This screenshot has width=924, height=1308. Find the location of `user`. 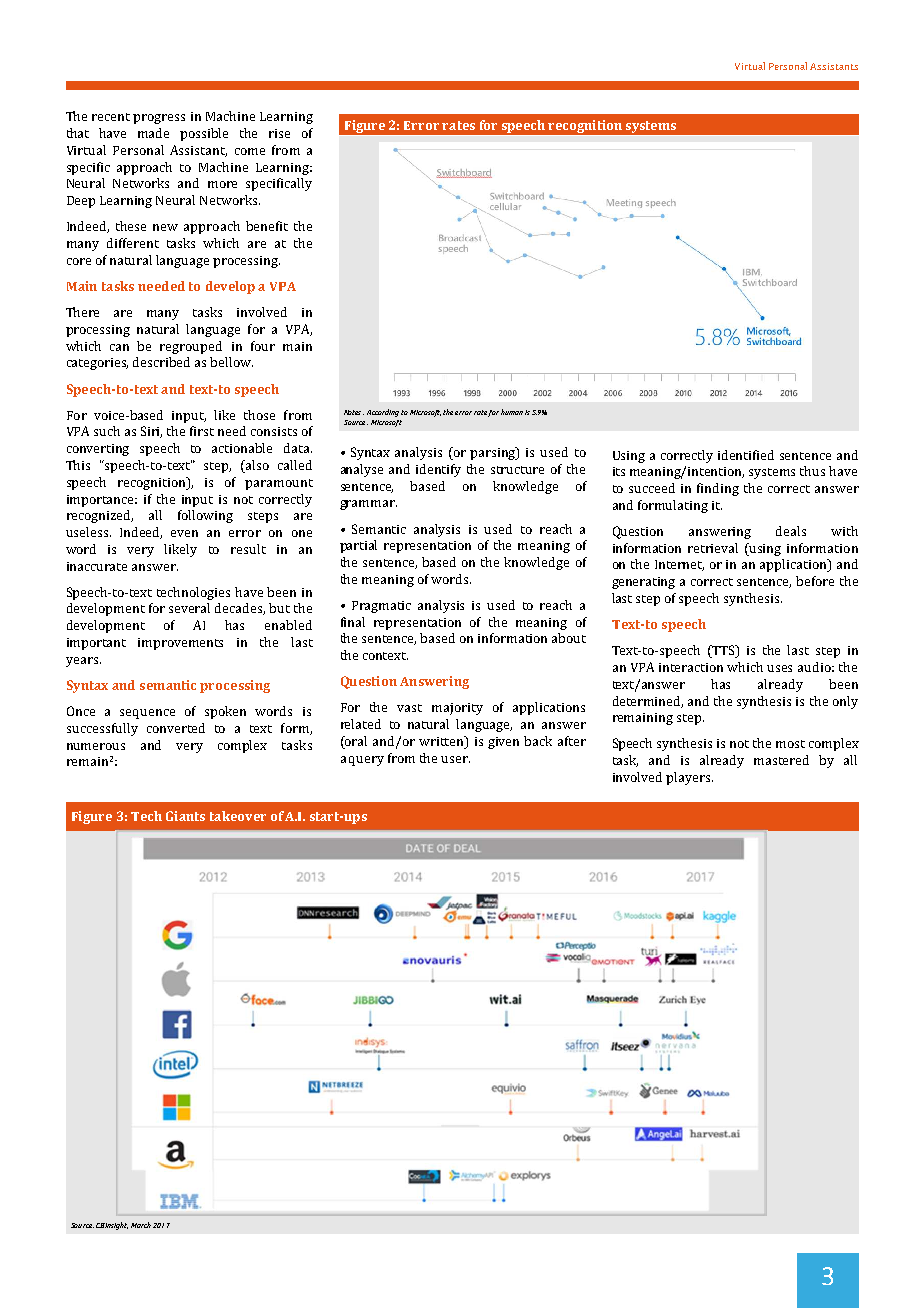

user is located at coordinates (455, 759).
